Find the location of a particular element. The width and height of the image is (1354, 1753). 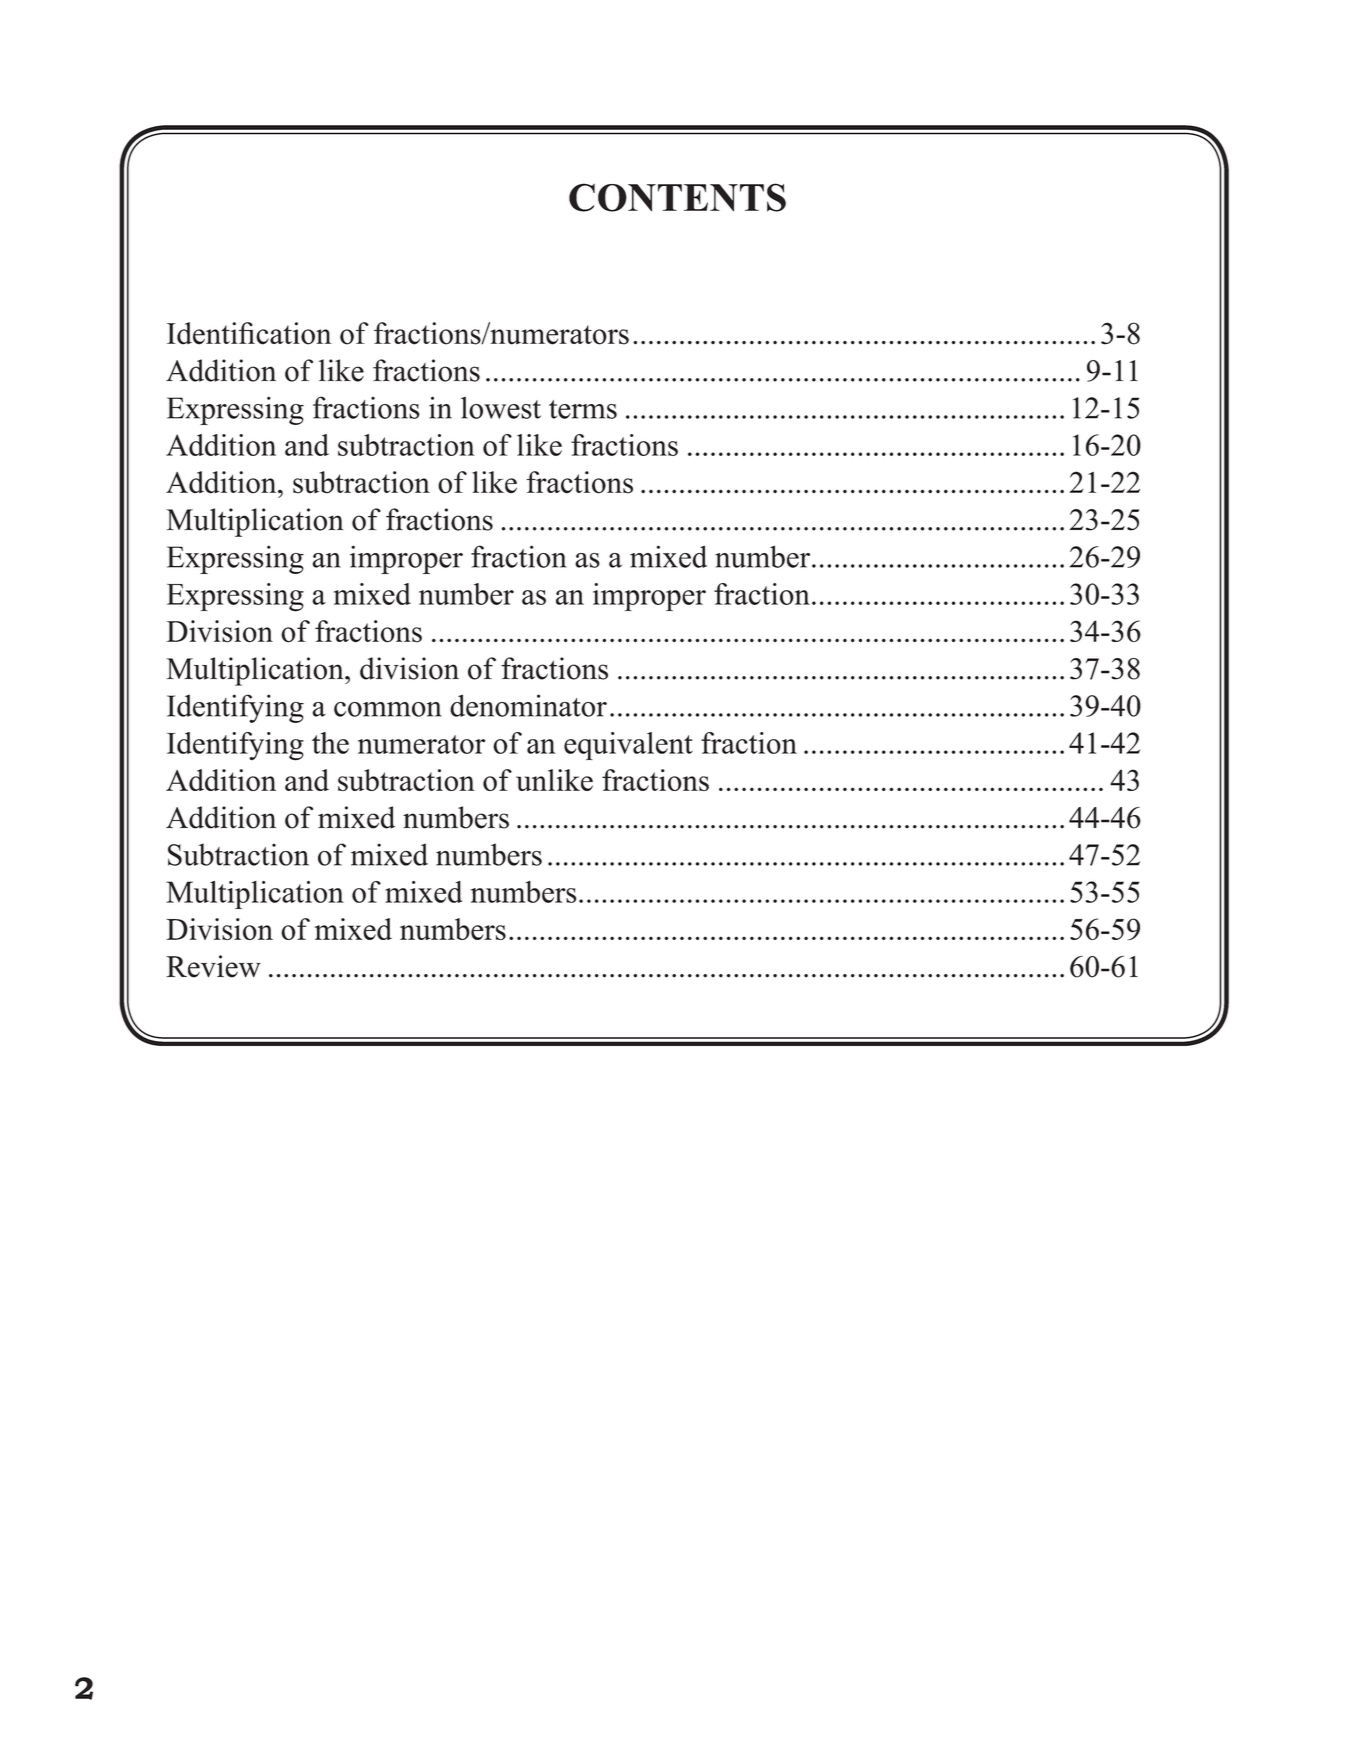

CONTENTS is located at coordinates (677, 197).
